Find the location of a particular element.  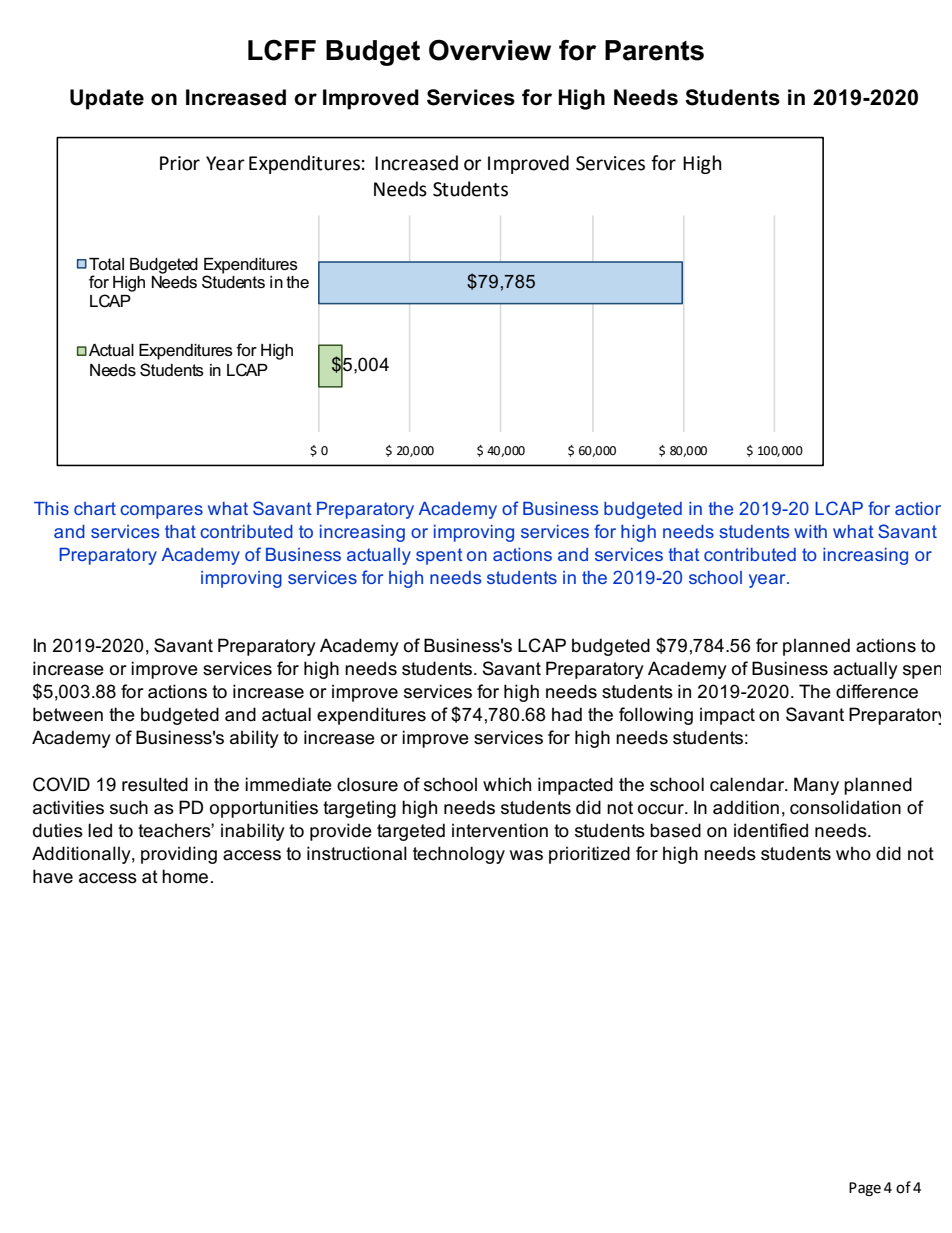

Parents is located at coordinates (654, 50).
